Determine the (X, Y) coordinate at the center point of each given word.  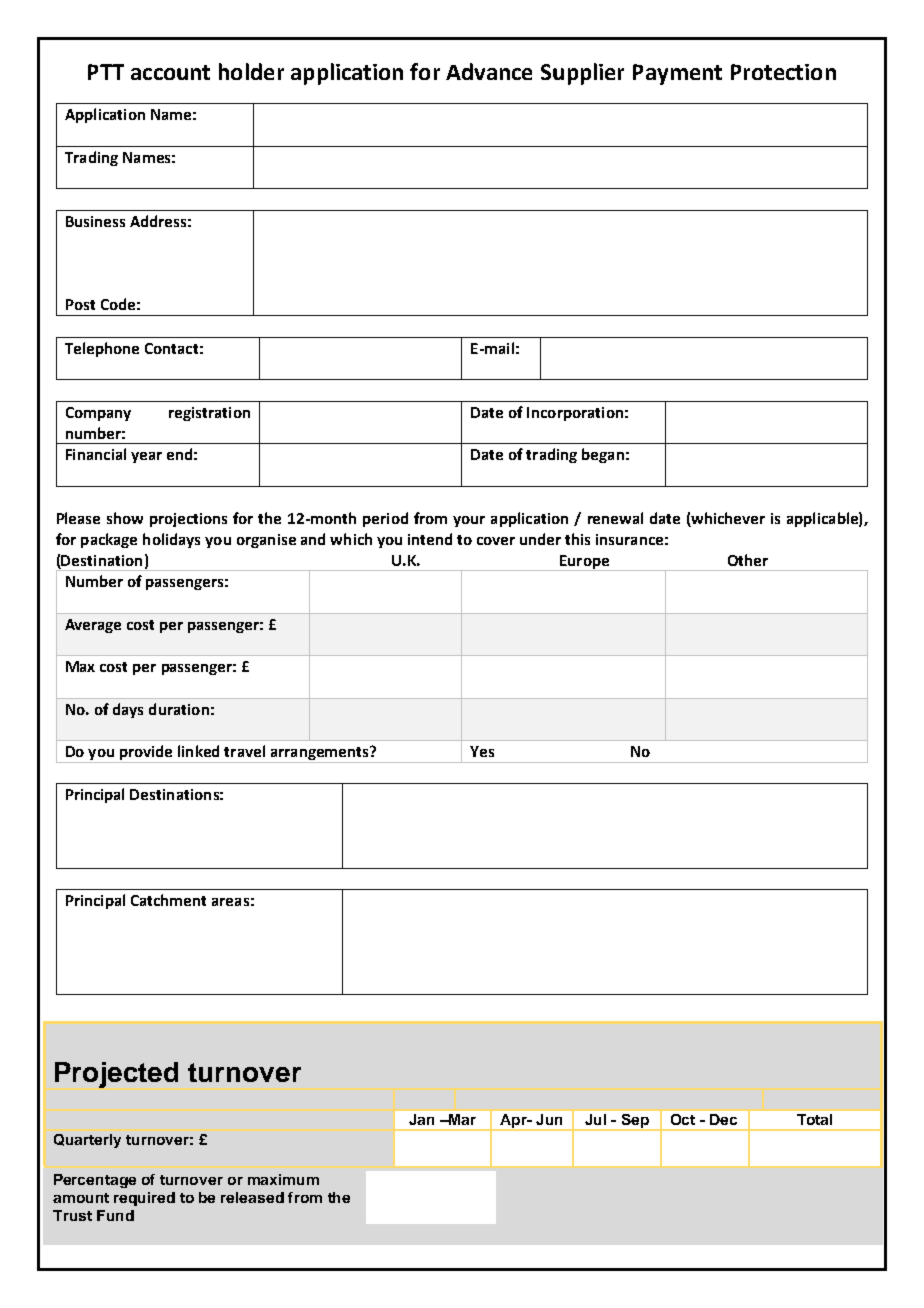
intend (430, 539)
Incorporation (575, 414)
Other (748, 560)
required (144, 1199)
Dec (723, 1119)
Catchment (168, 900)
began (603, 455)
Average (93, 626)
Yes (482, 751)
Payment (677, 74)
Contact (171, 348)
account (170, 72)
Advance (489, 71)
